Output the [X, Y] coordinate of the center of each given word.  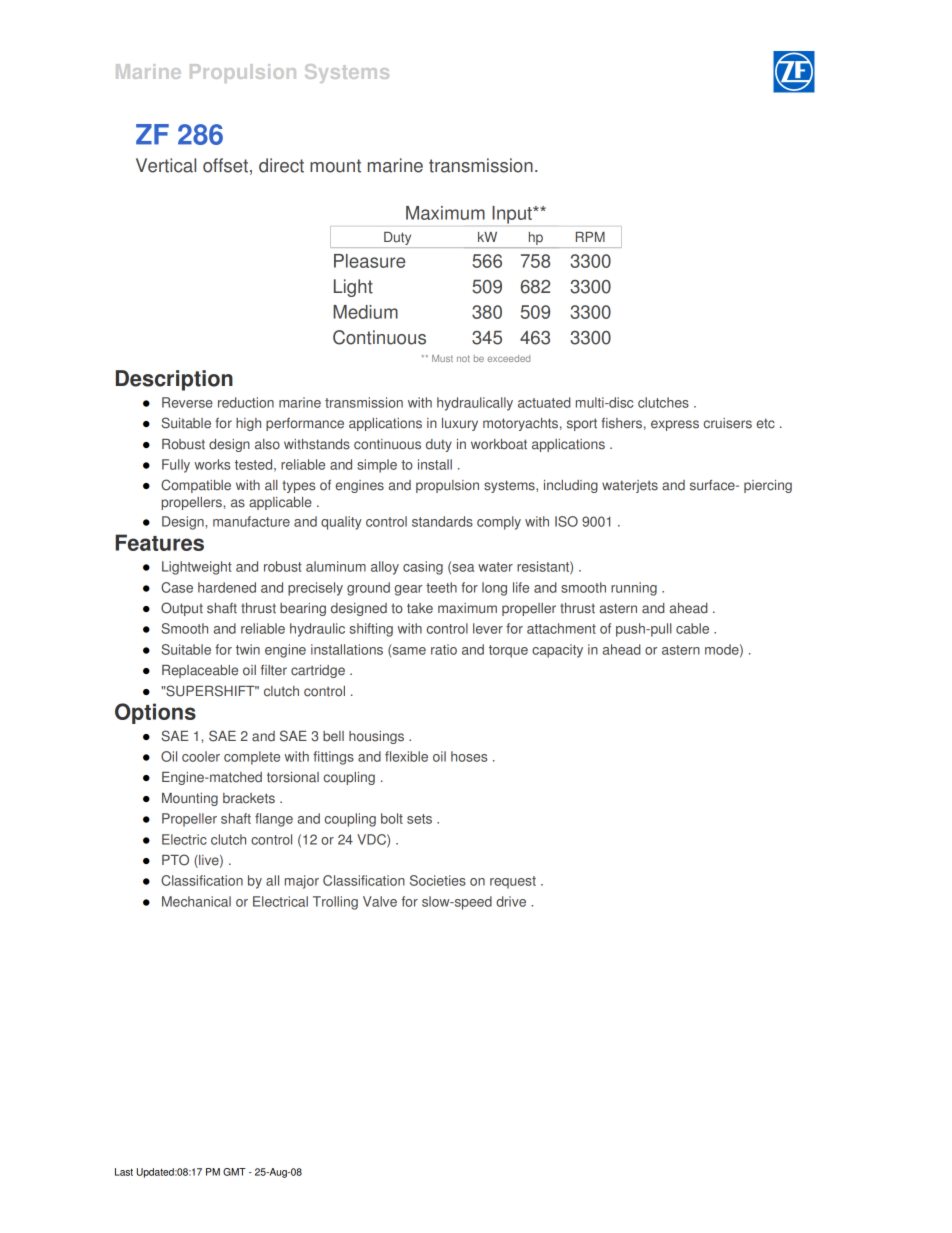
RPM [590, 237]
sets [419, 819]
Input [513, 215]
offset [225, 165]
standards [442, 521]
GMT [234, 1172]
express [675, 425]
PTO [175, 860]
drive [511, 901]
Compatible [196, 486]
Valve [380, 901]
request [513, 882]
